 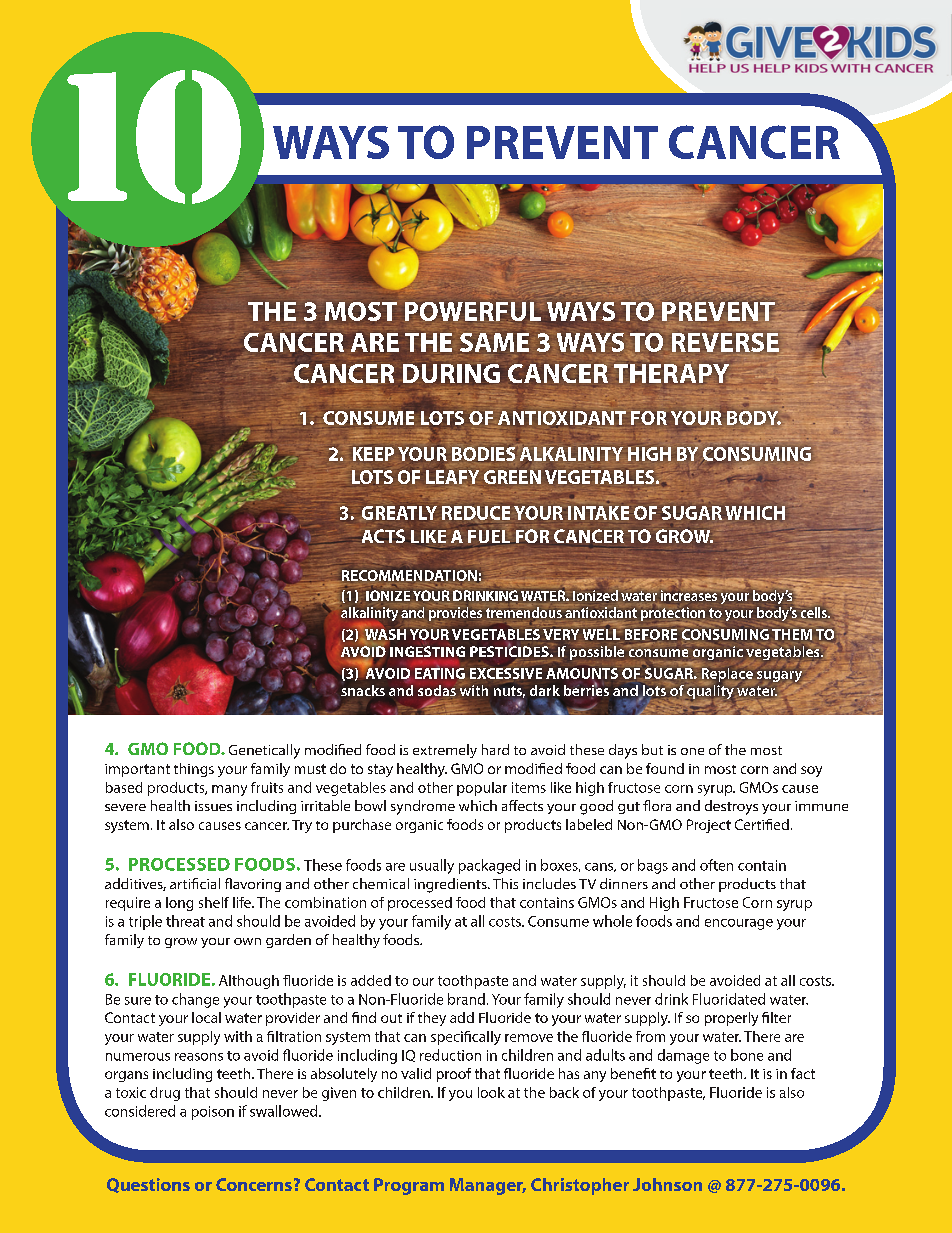 What do you see at coordinates (739, 924) in the image?
I see `encourage` at bounding box center [739, 924].
